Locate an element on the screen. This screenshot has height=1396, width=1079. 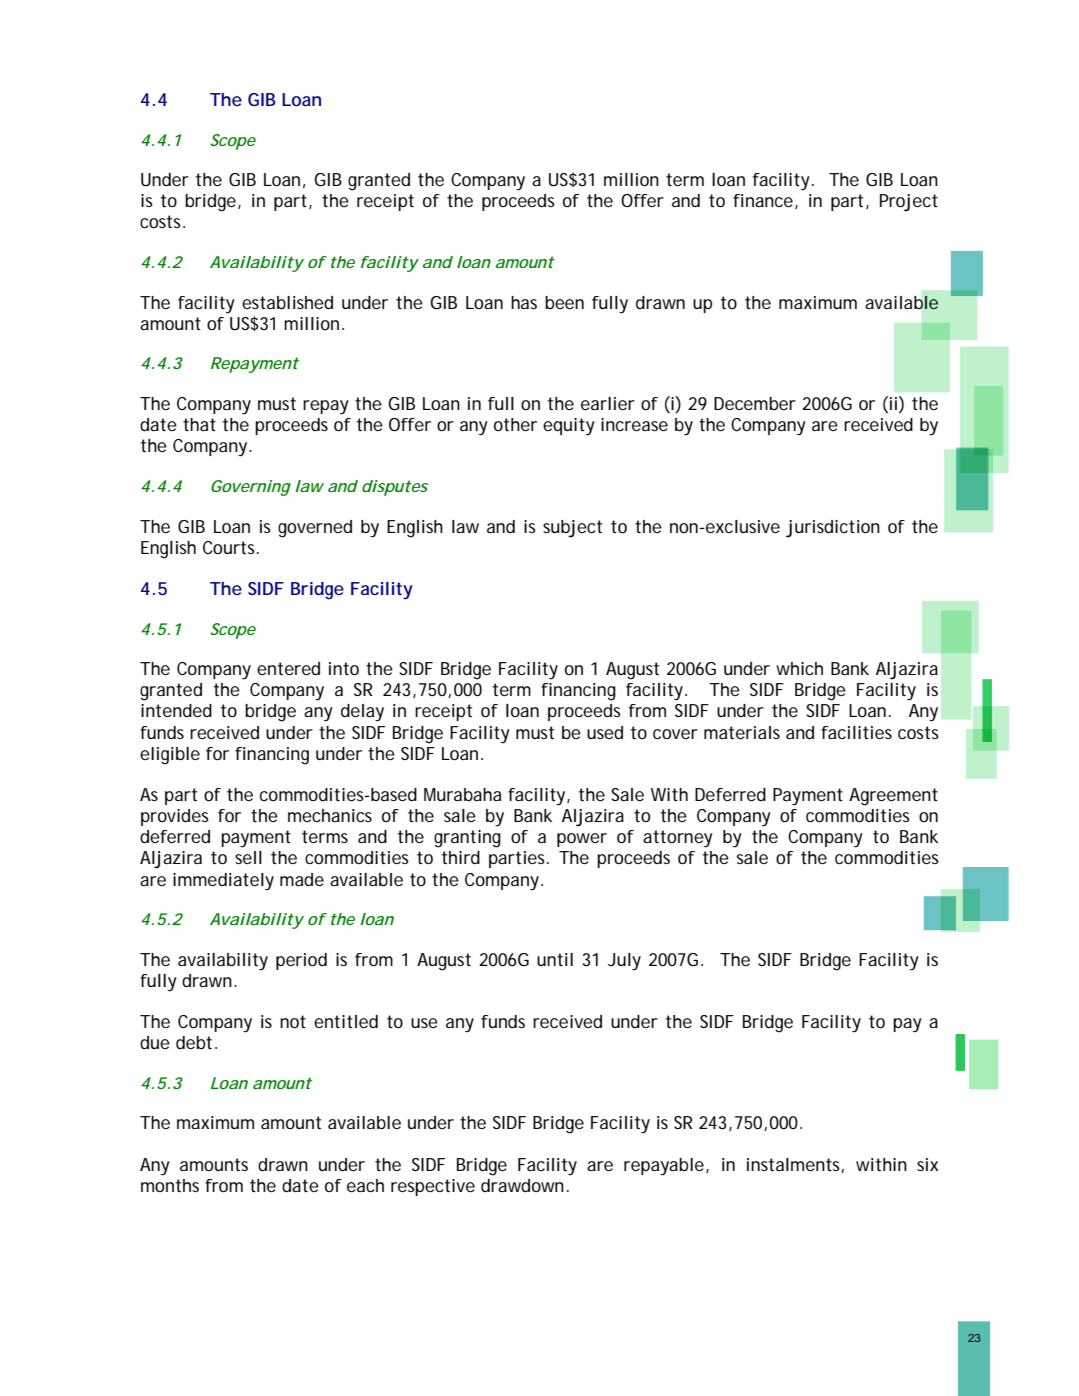
which is located at coordinates (799, 668).
